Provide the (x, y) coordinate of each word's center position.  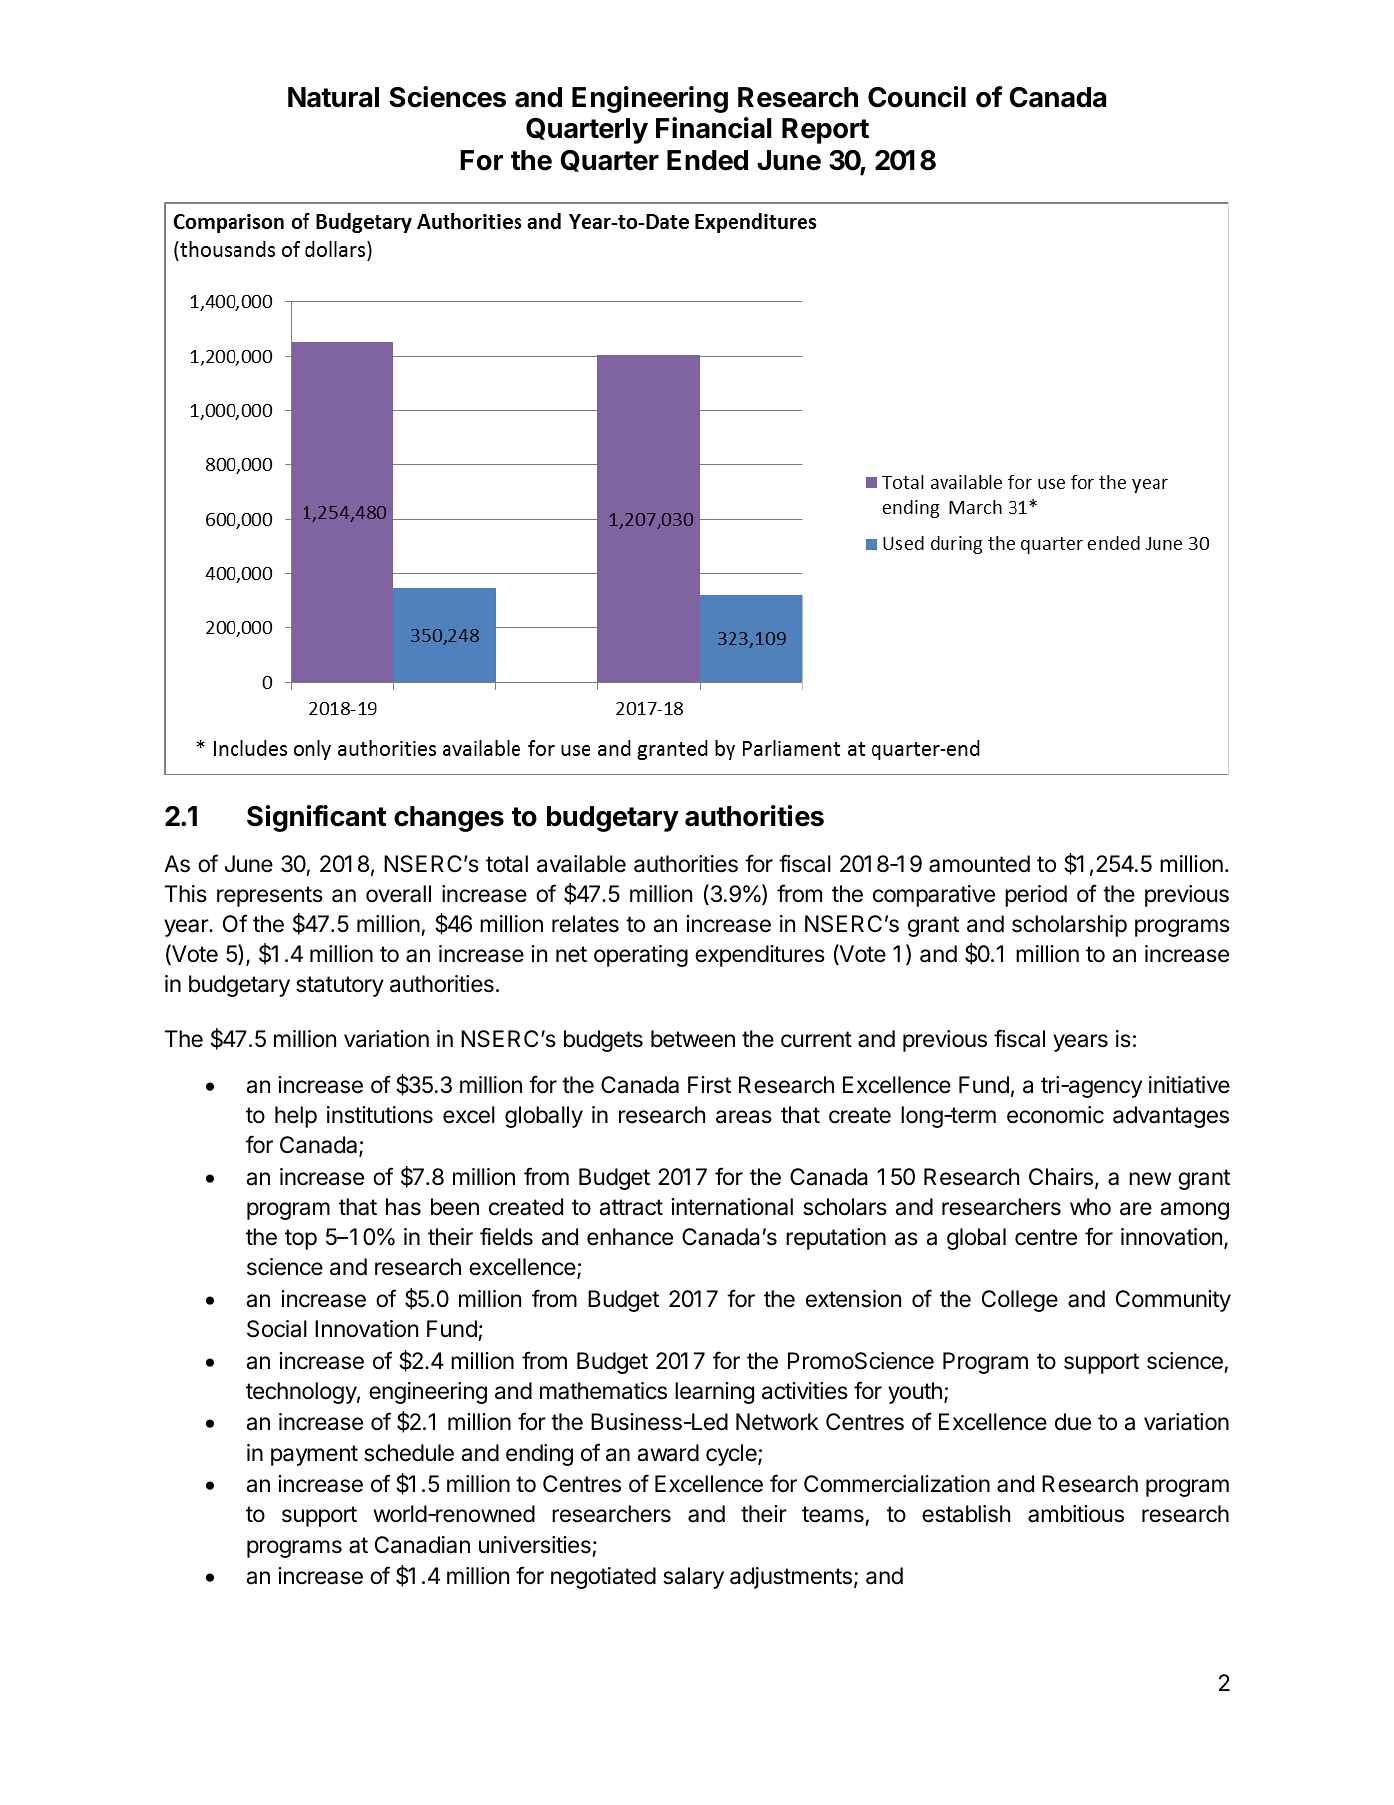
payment (314, 1455)
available (581, 864)
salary (693, 1578)
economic (1055, 1115)
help (296, 1117)
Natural (333, 97)
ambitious (1076, 1514)
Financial (714, 128)
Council (917, 97)
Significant (316, 818)
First (709, 1085)
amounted (979, 864)
